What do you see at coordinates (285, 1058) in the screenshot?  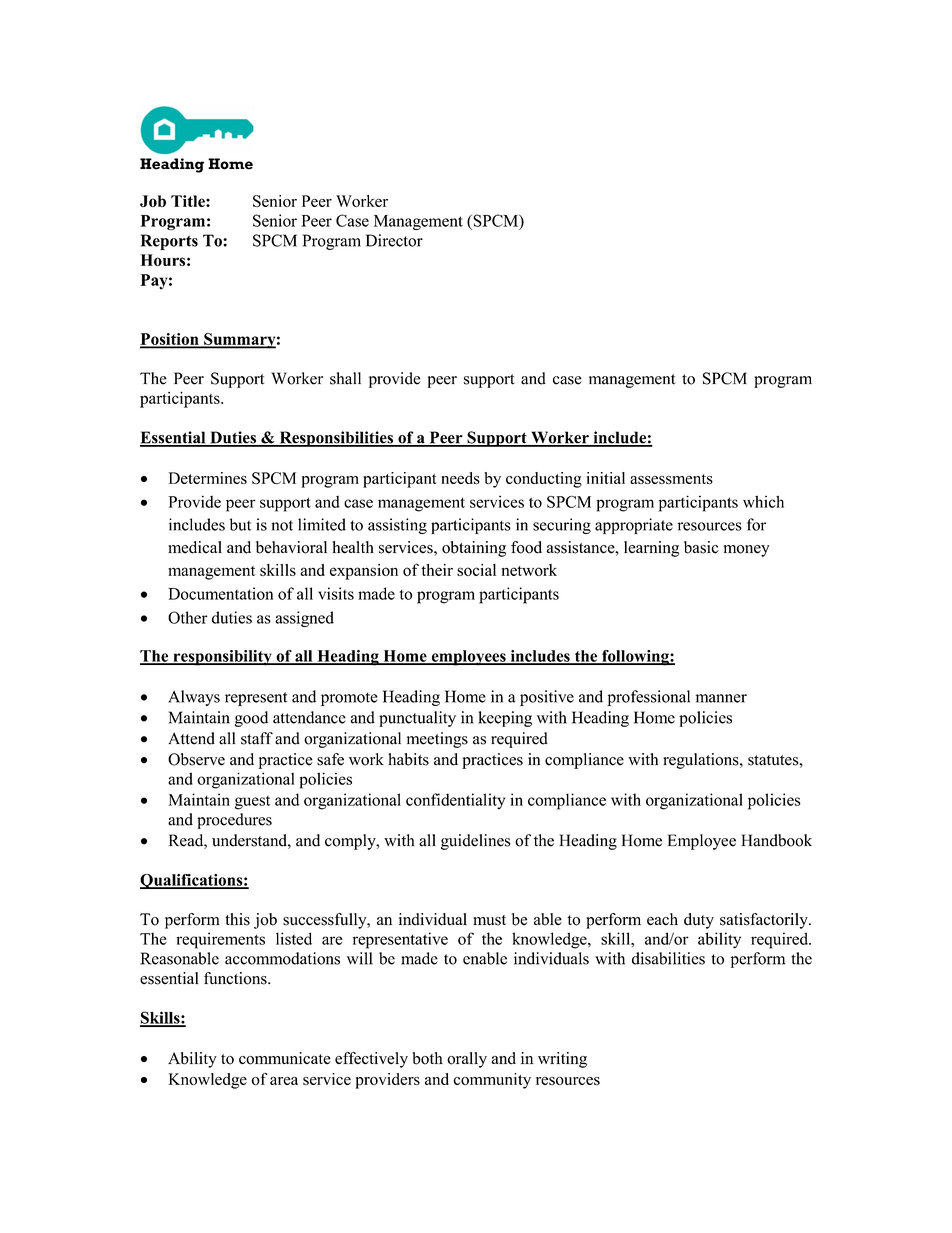 I see `communicate` at bounding box center [285, 1058].
